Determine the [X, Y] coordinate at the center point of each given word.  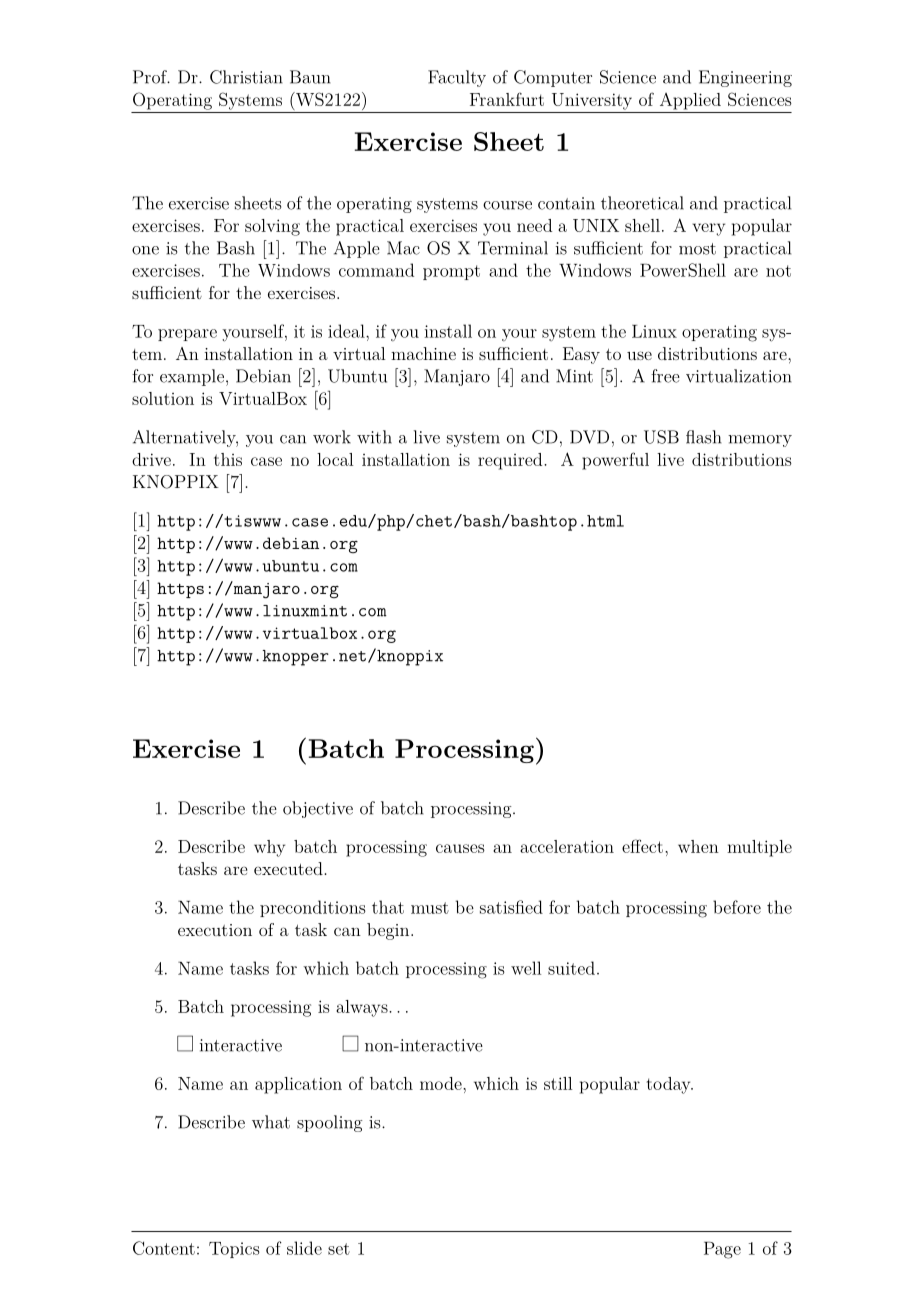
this [228, 459]
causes [460, 848]
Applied [690, 101]
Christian [246, 77]
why [269, 848]
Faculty [457, 78]
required [511, 461]
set [339, 1249]
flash [704, 437]
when [698, 846]
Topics [234, 1250]
